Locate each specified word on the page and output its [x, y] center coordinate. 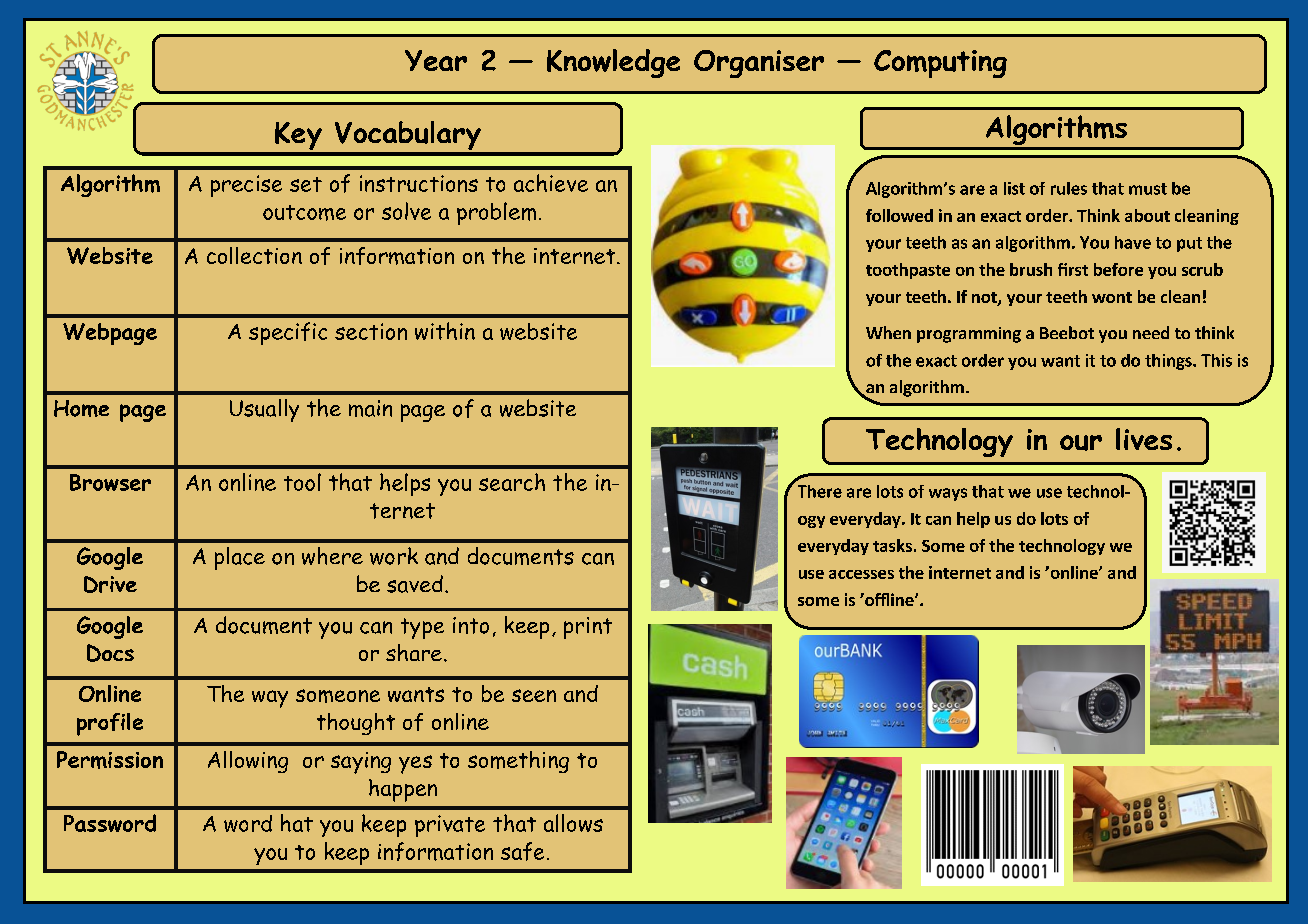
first [1073, 269]
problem [496, 213]
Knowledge [613, 63]
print [588, 628]
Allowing [248, 762]
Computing [940, 64]
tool [302, 482]
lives [1144, 439]
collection [254, 255]
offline [889, 599]
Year [436, 60]
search [512, 482]
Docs [110, 653]
